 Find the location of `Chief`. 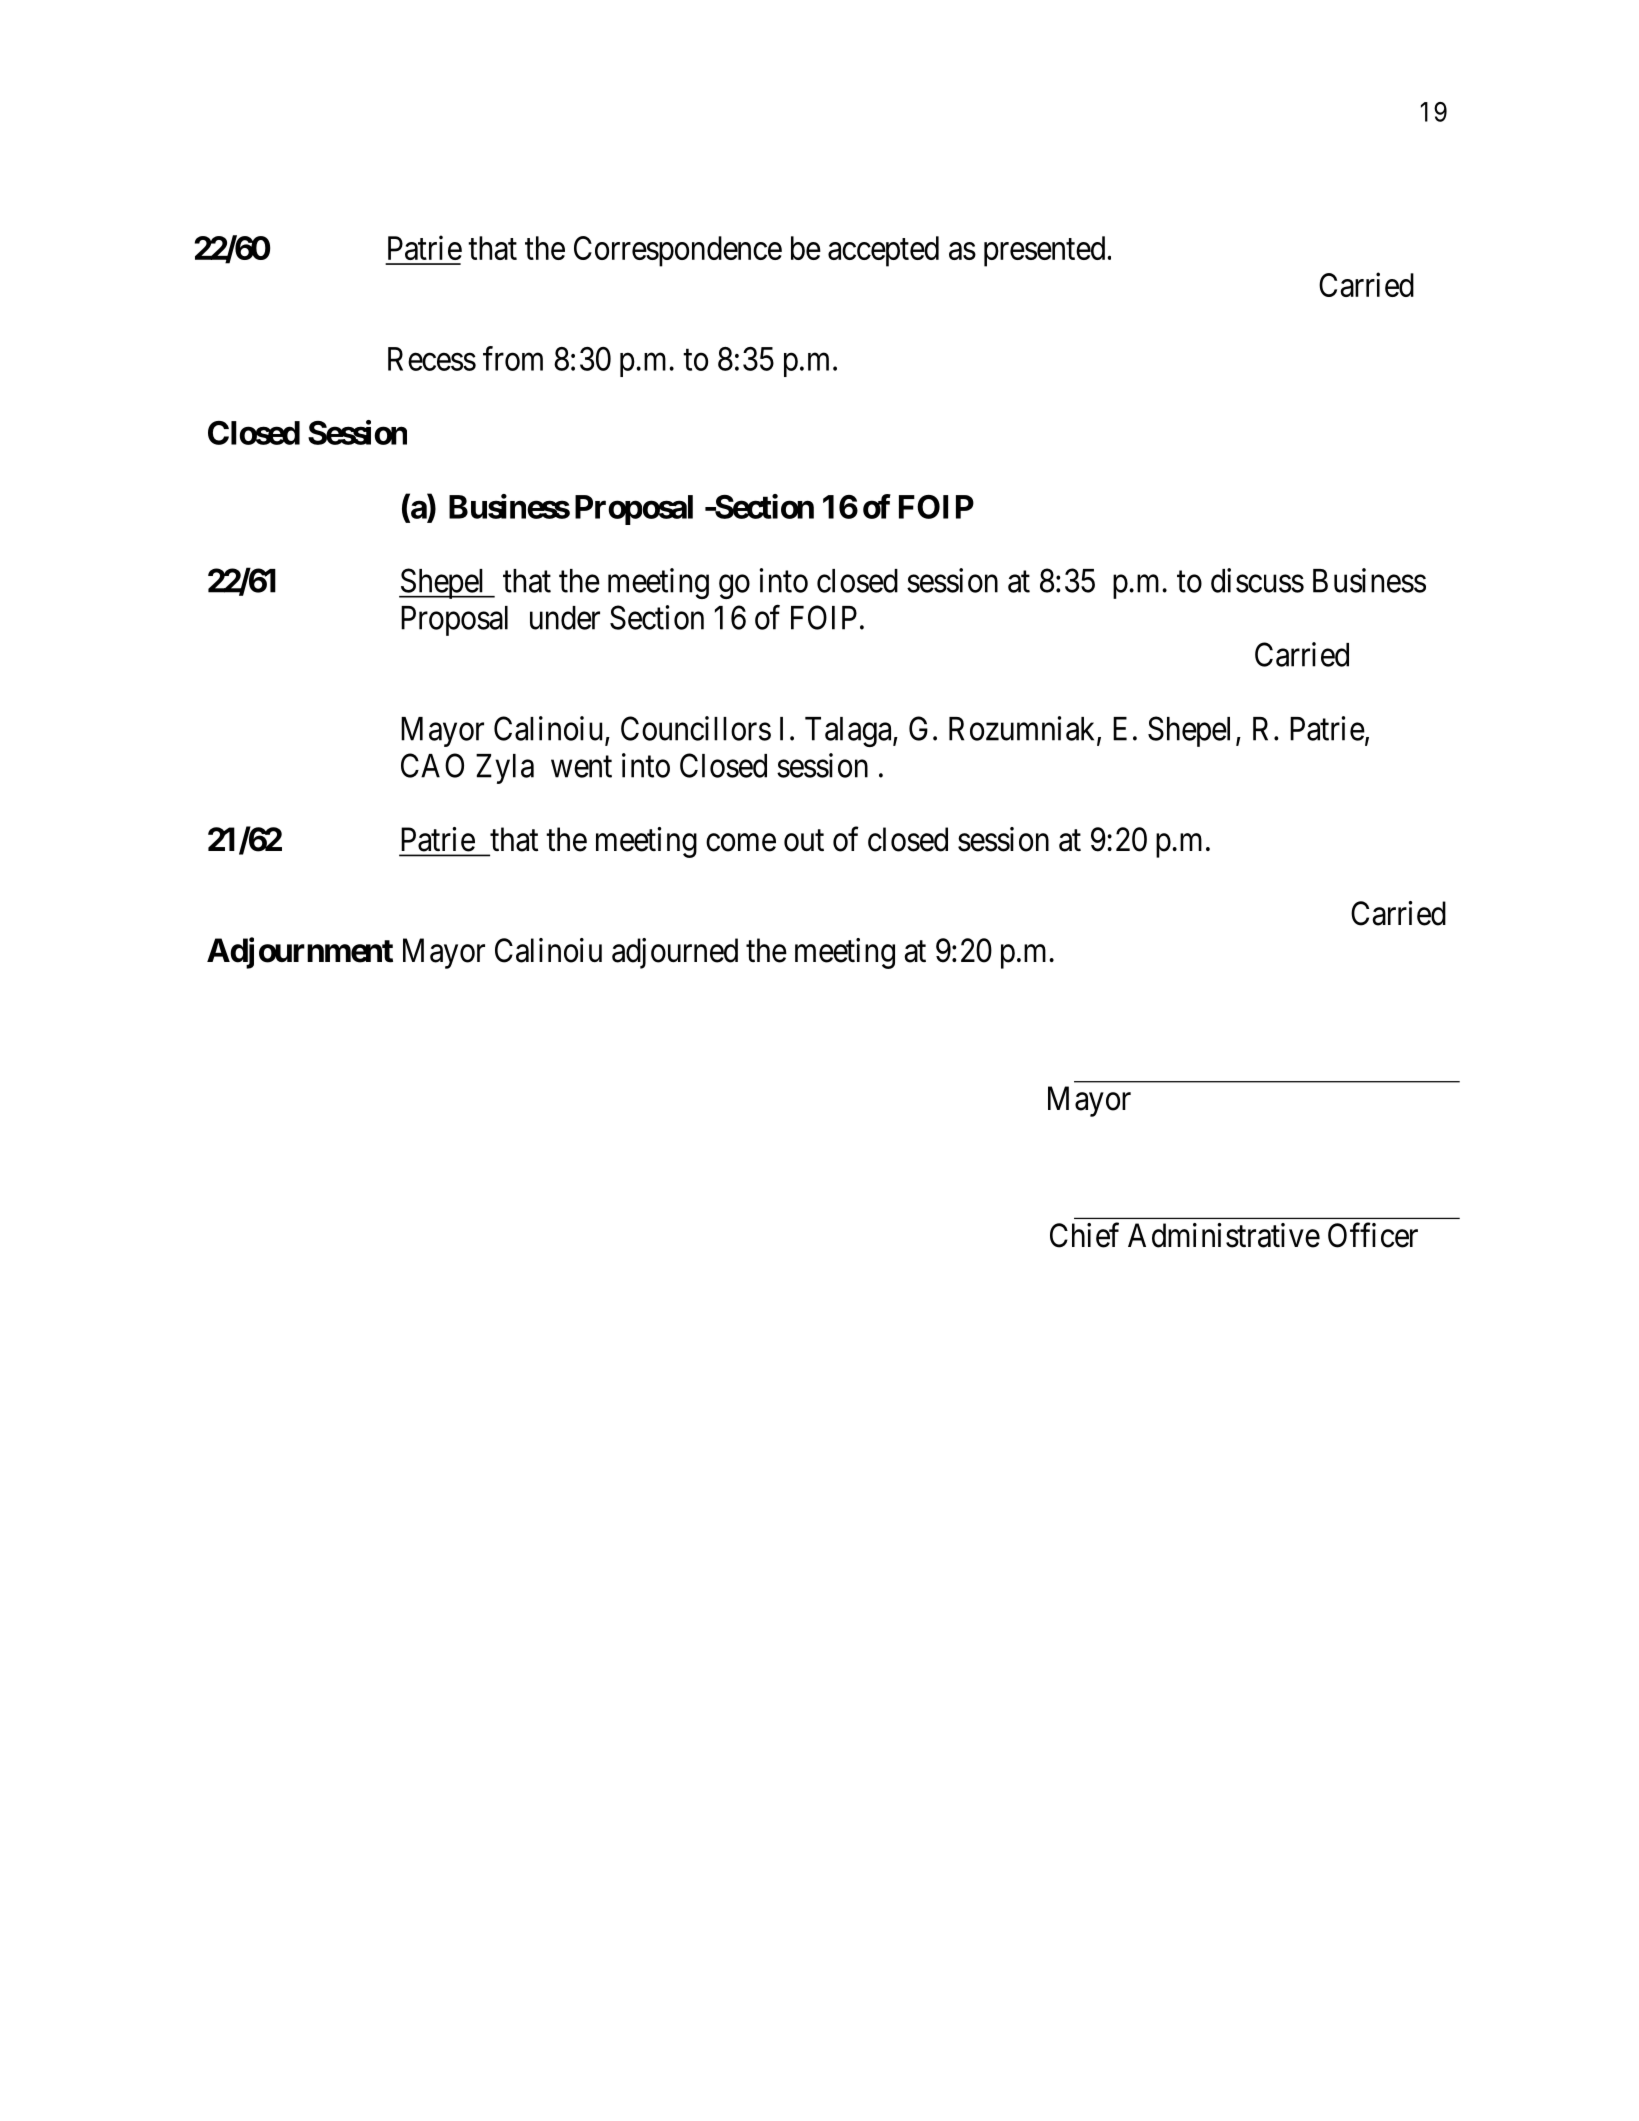

Chief is located at coordinates (1084, 1235).
